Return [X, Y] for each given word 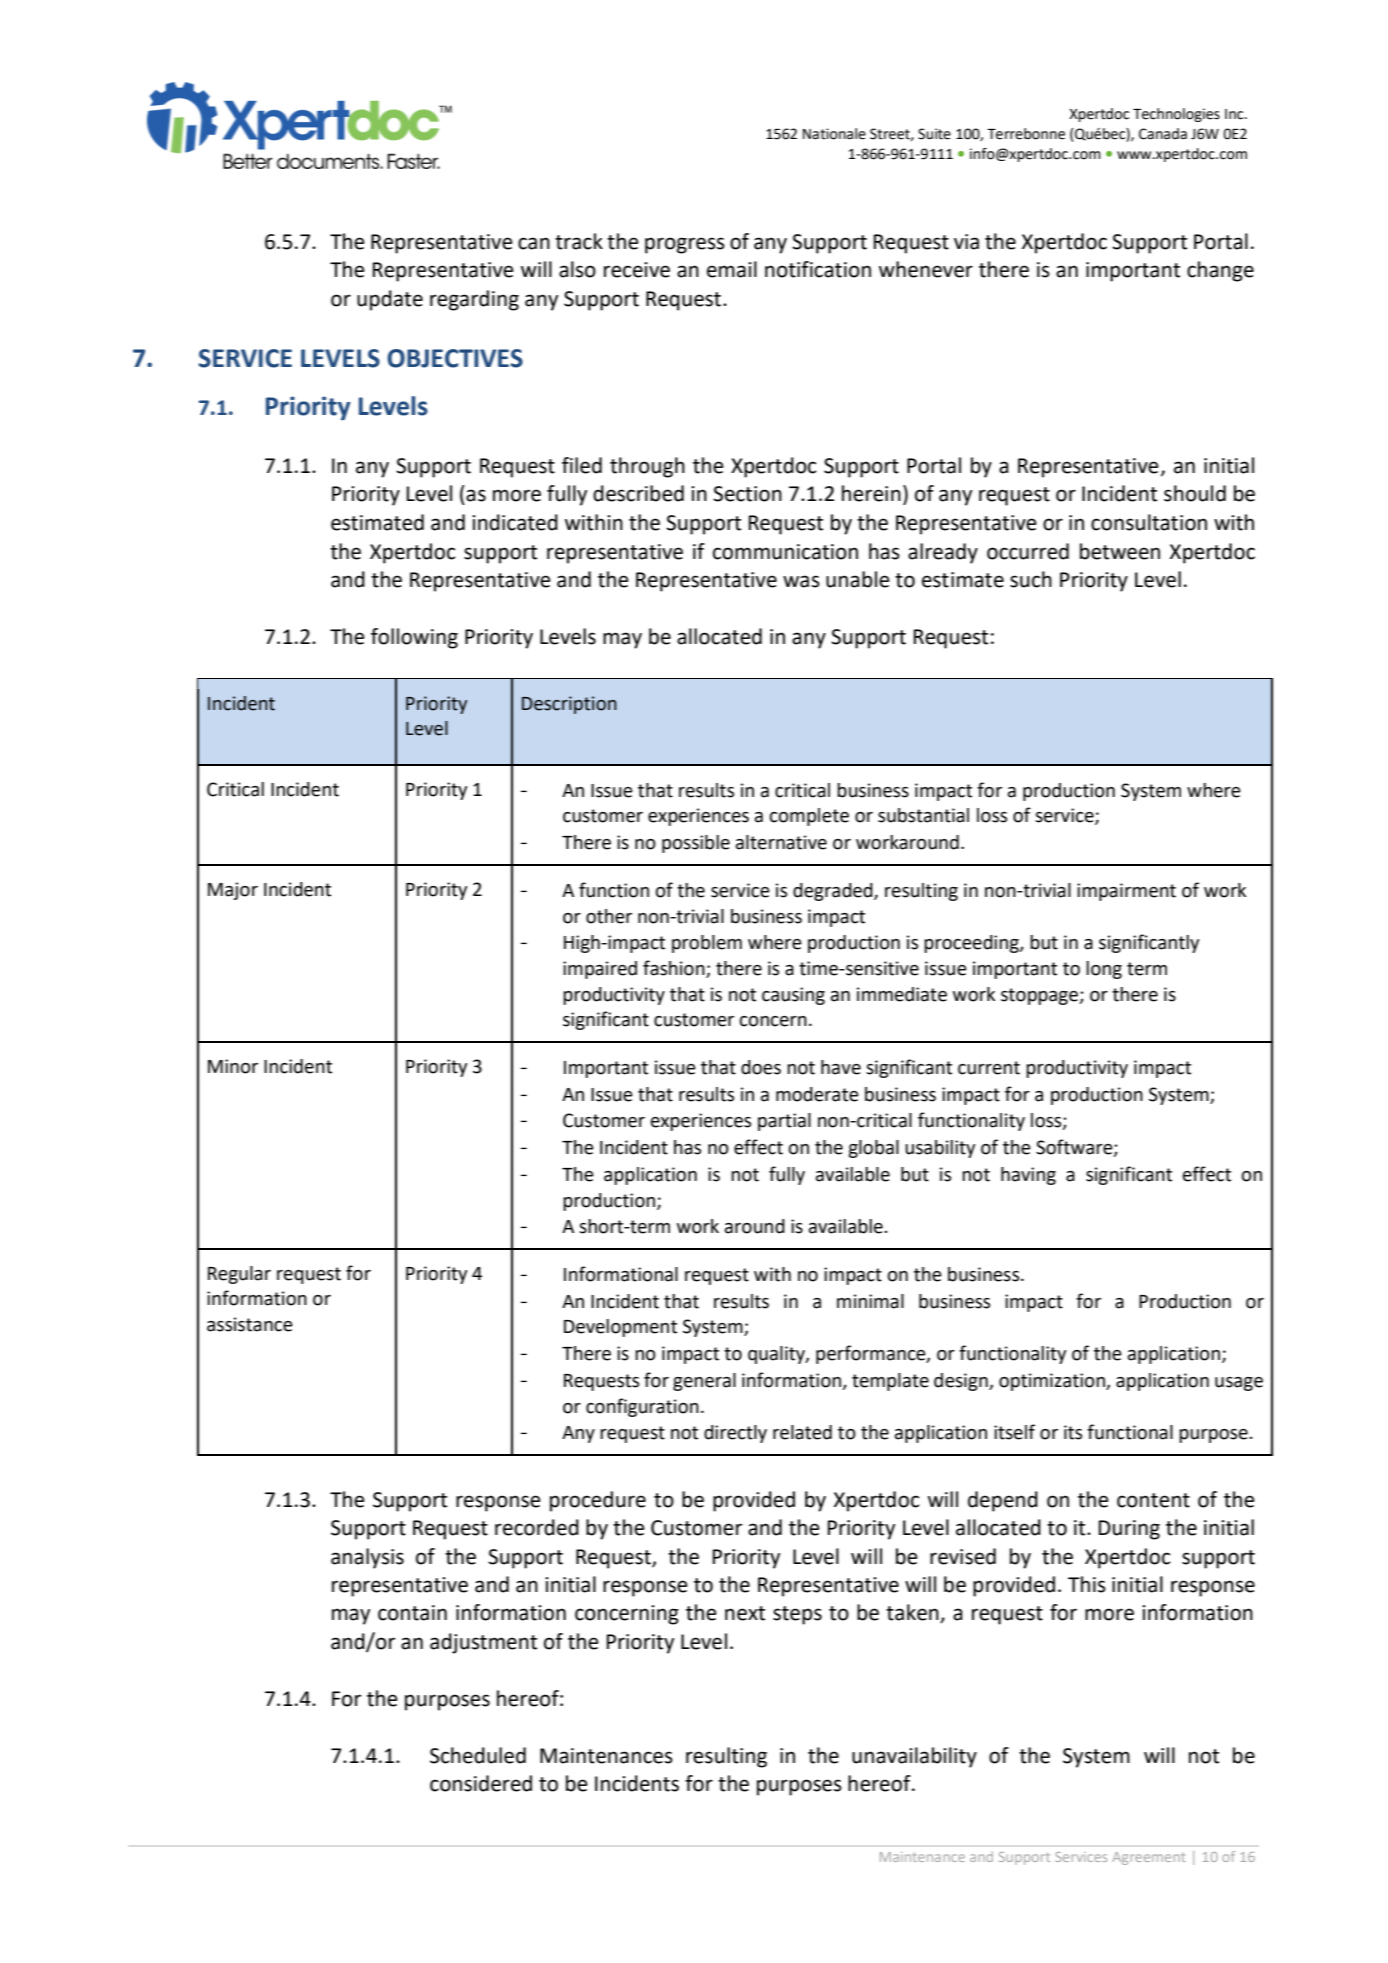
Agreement [1149, 1858]
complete [809, 817]
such [1031, 579]
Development [620, 1328]
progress [685, 245]
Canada [1163, 134]
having [1028, 1176]
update [390, 300]
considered [481, 1783]
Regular [239, 1275]
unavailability [914, 1757]
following [414, 638]
